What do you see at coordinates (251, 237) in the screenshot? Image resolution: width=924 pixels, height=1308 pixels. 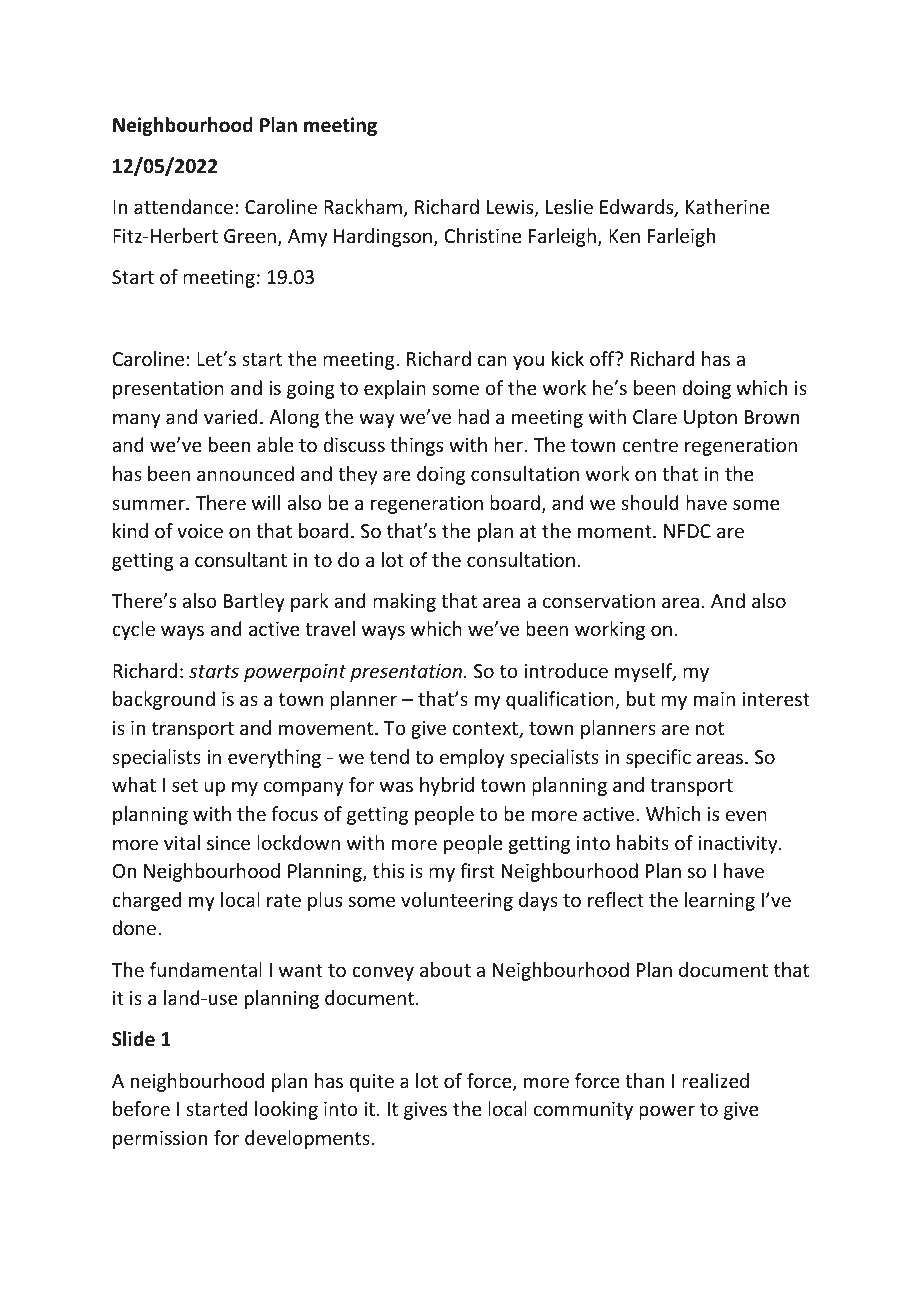 I see `Green` at bounding box center [251, 237].
